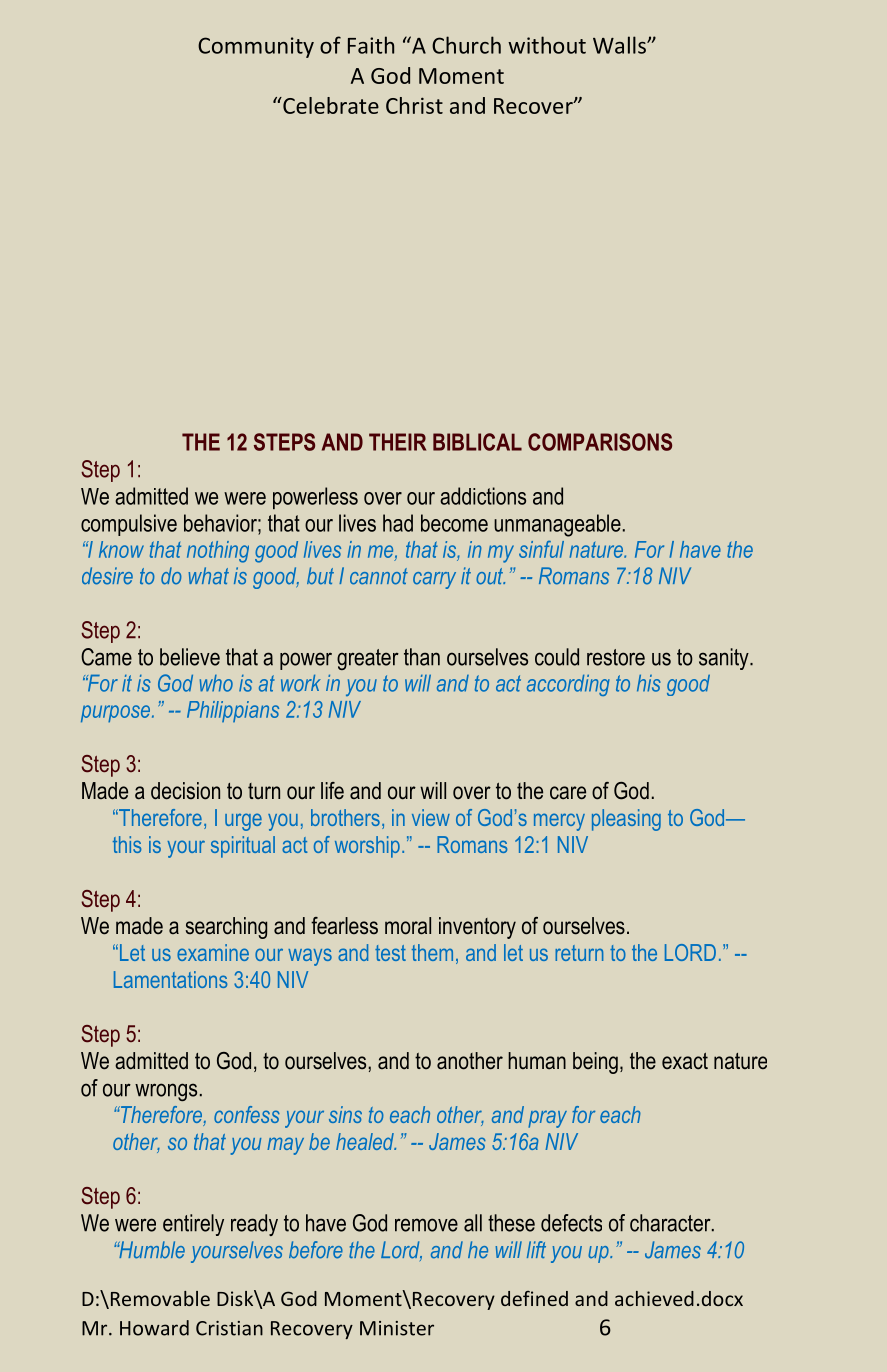 The width and height of the document is (887, 1372). Describe the element at coordinates (616, 657) in the document. I see `restore` at that location.
